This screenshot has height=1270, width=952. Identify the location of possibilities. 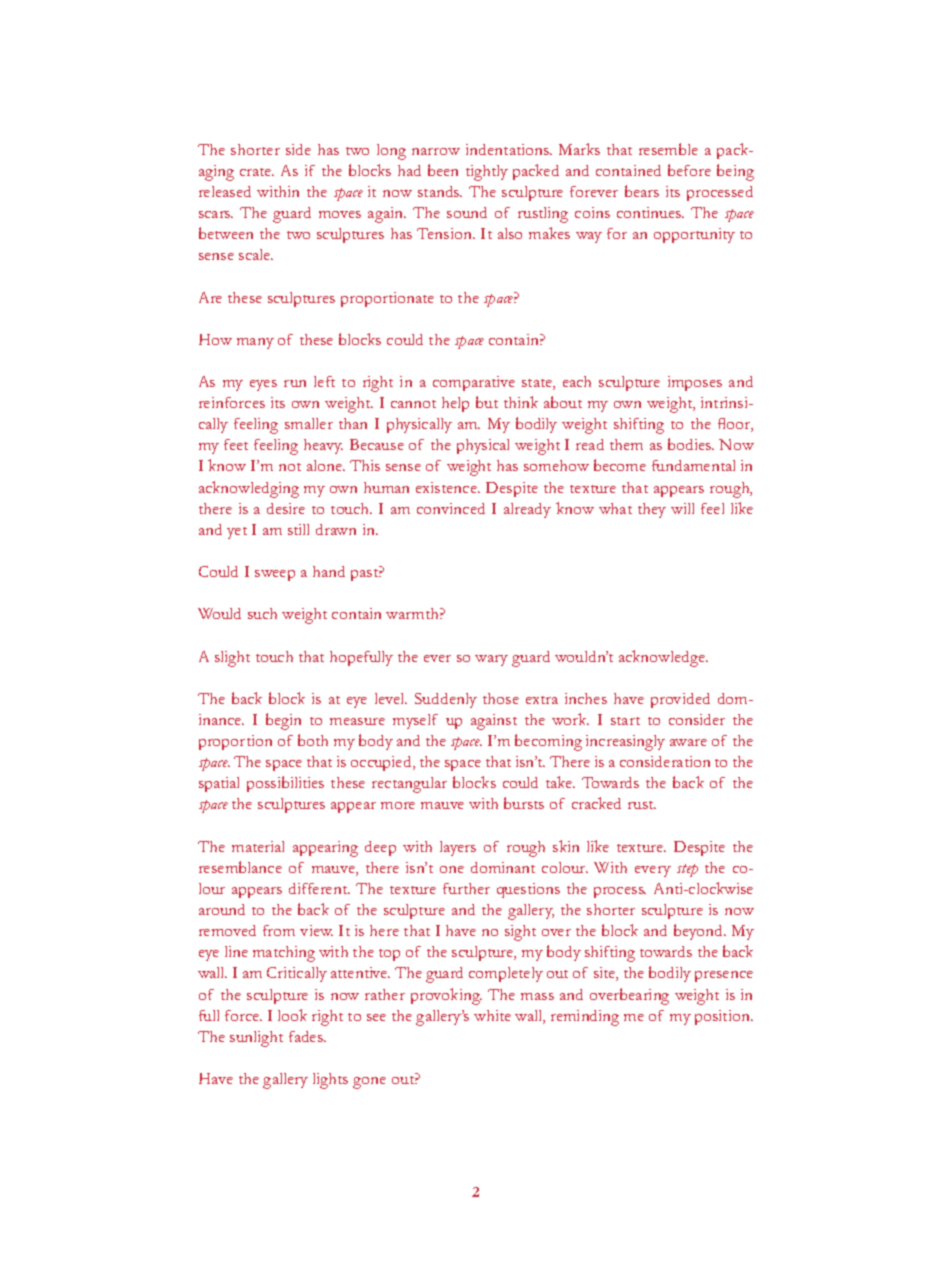
(285, 784).
